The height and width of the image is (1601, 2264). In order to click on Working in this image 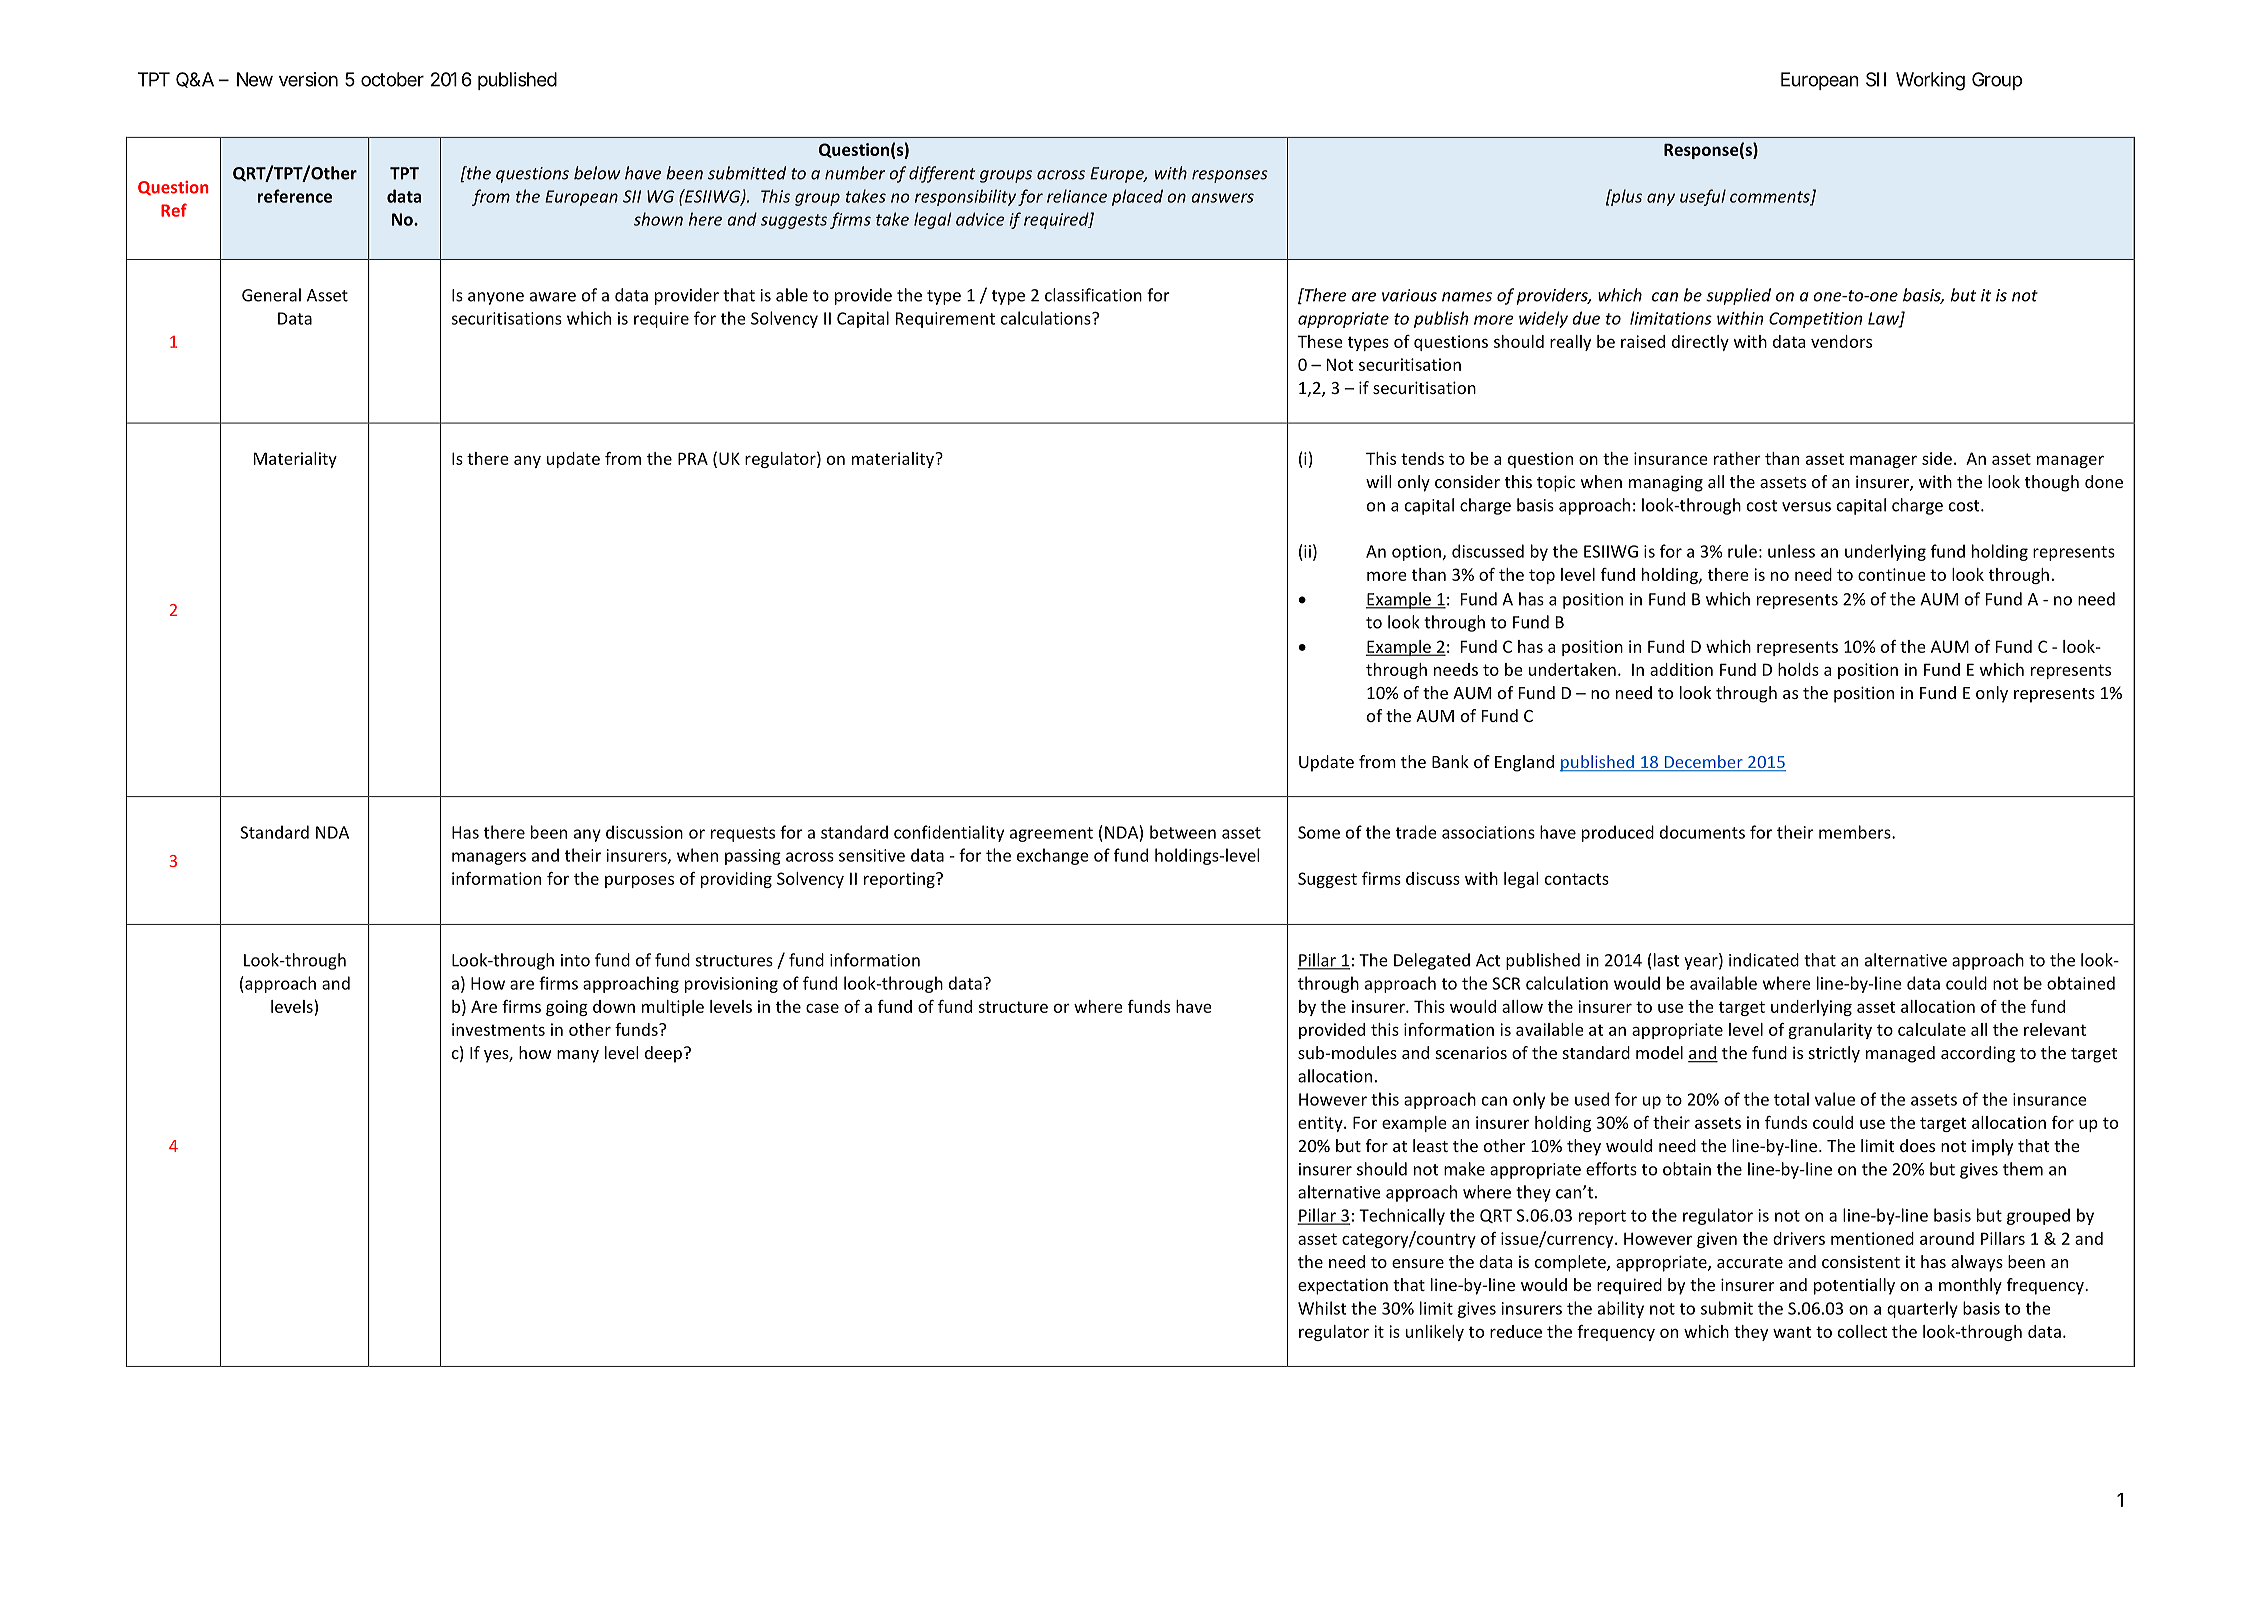, I will do `click(1930, 81)`.
